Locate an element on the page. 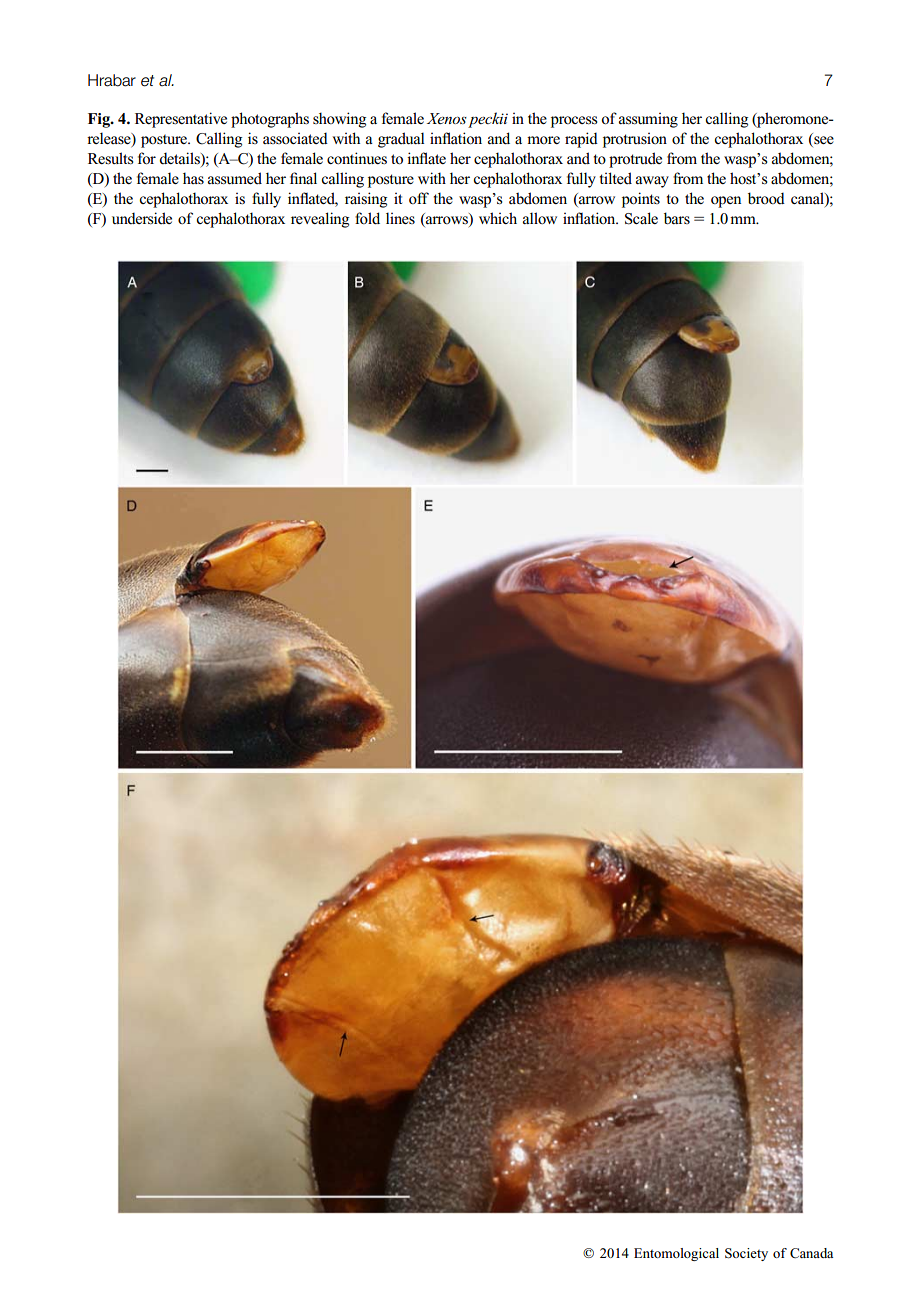 This image has width=921, height=1316. Xenos is located at coordinates (447, 118).
